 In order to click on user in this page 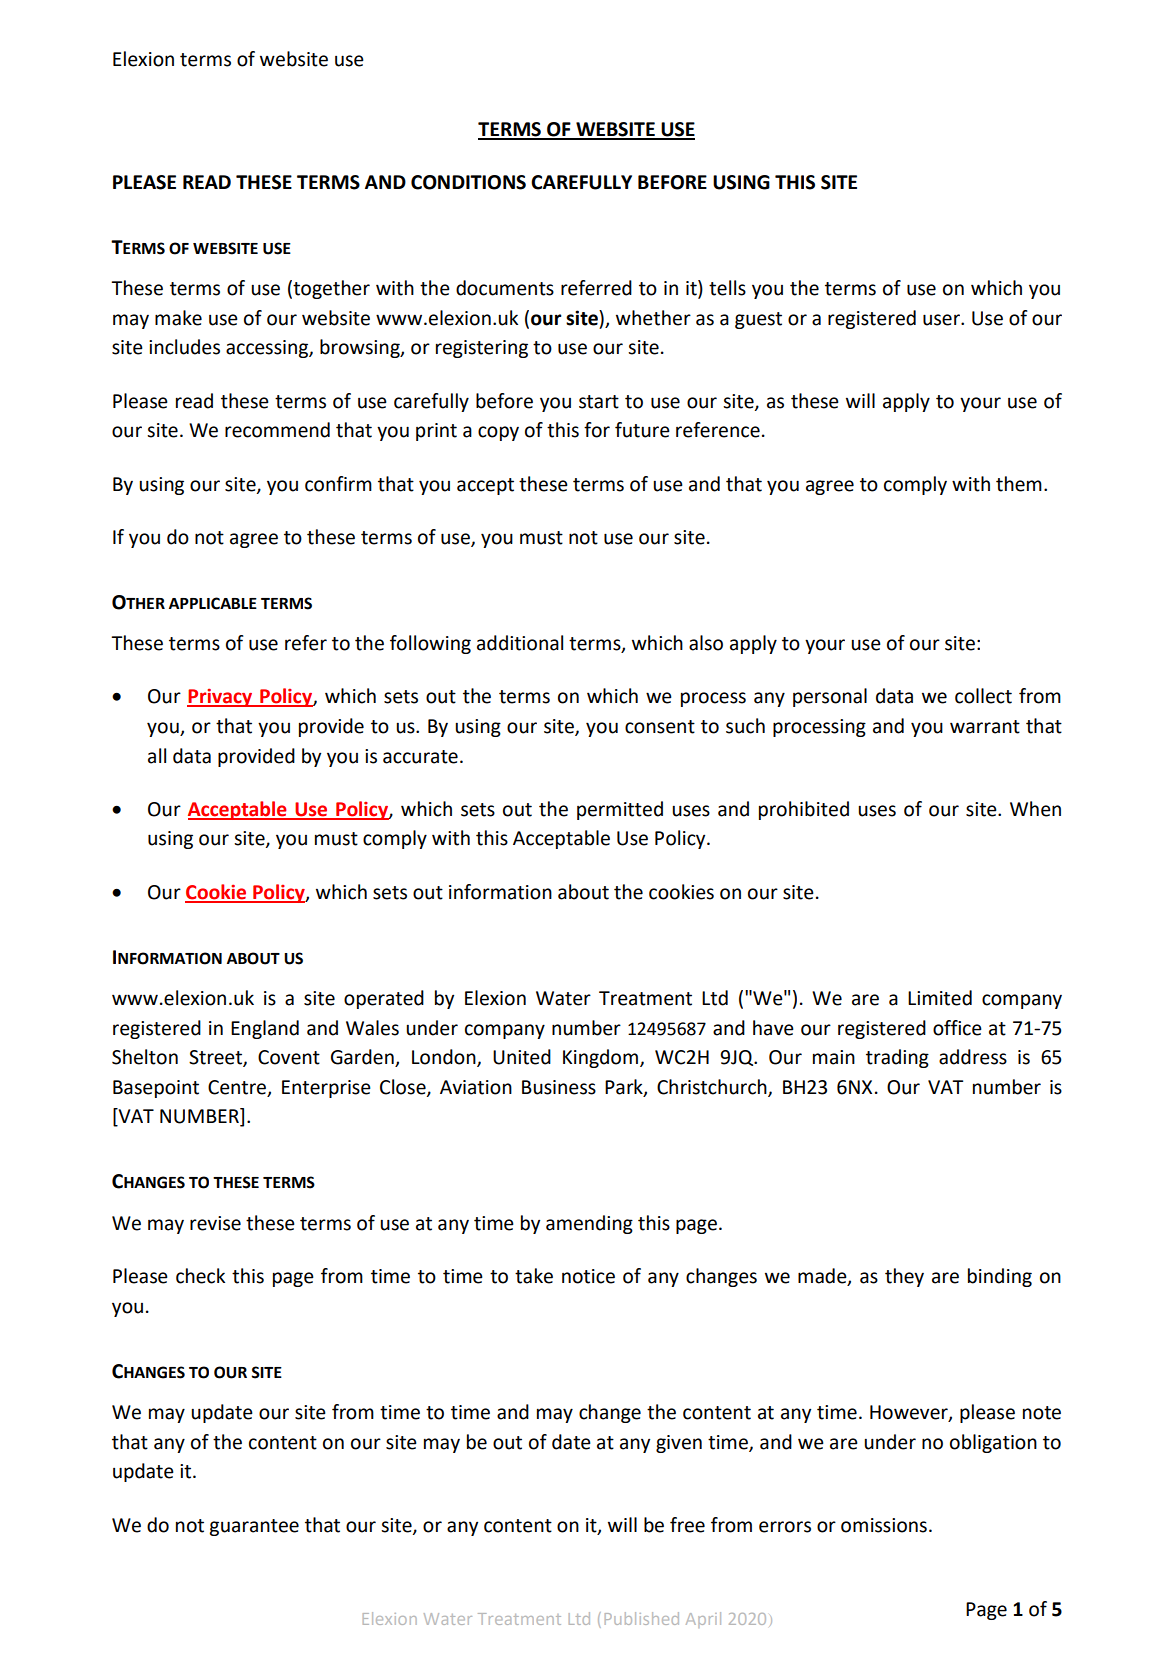, I will do `click(942, 320)`.
